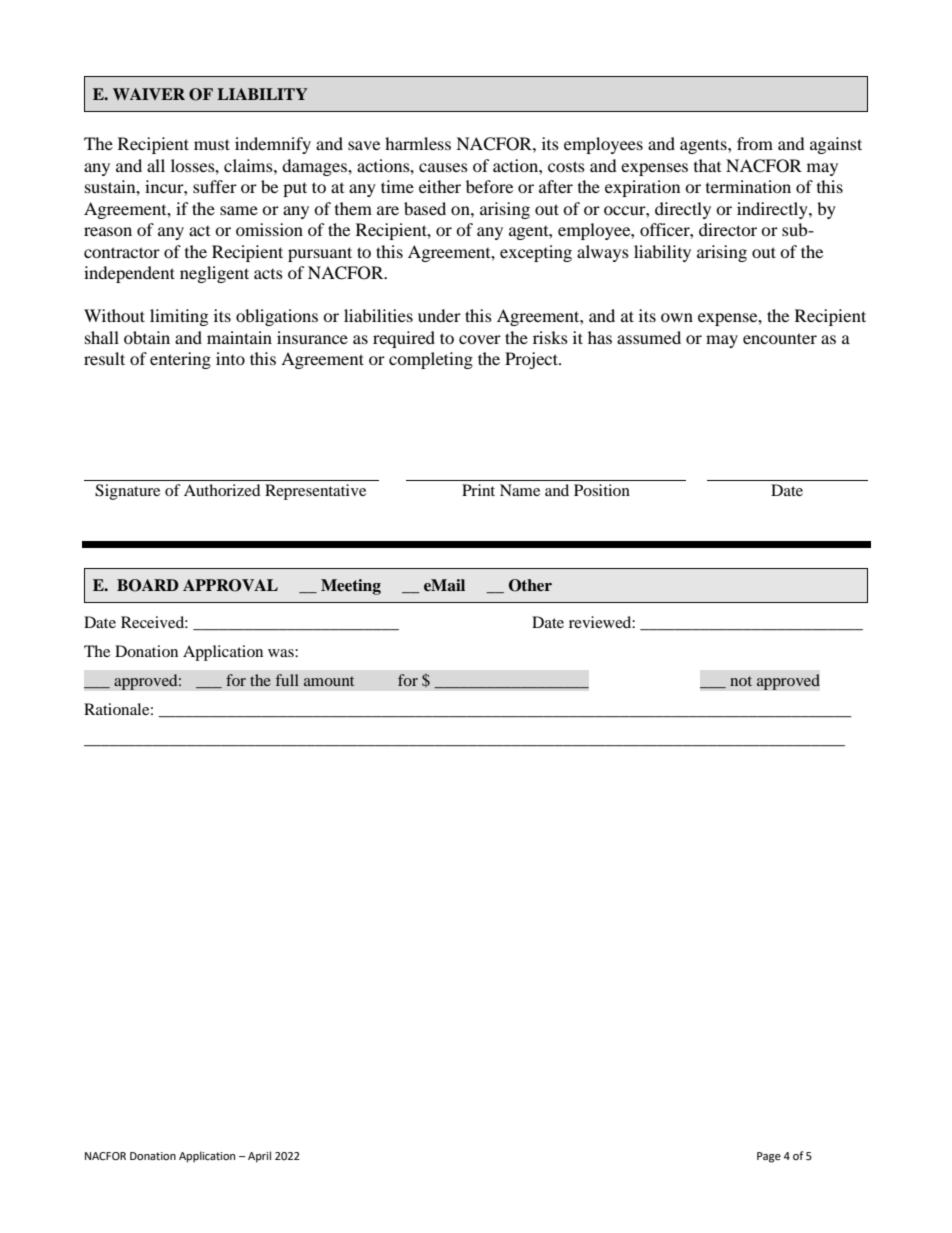 The image size is (952, 1233). I want to click on Other, so click(530, 585).
